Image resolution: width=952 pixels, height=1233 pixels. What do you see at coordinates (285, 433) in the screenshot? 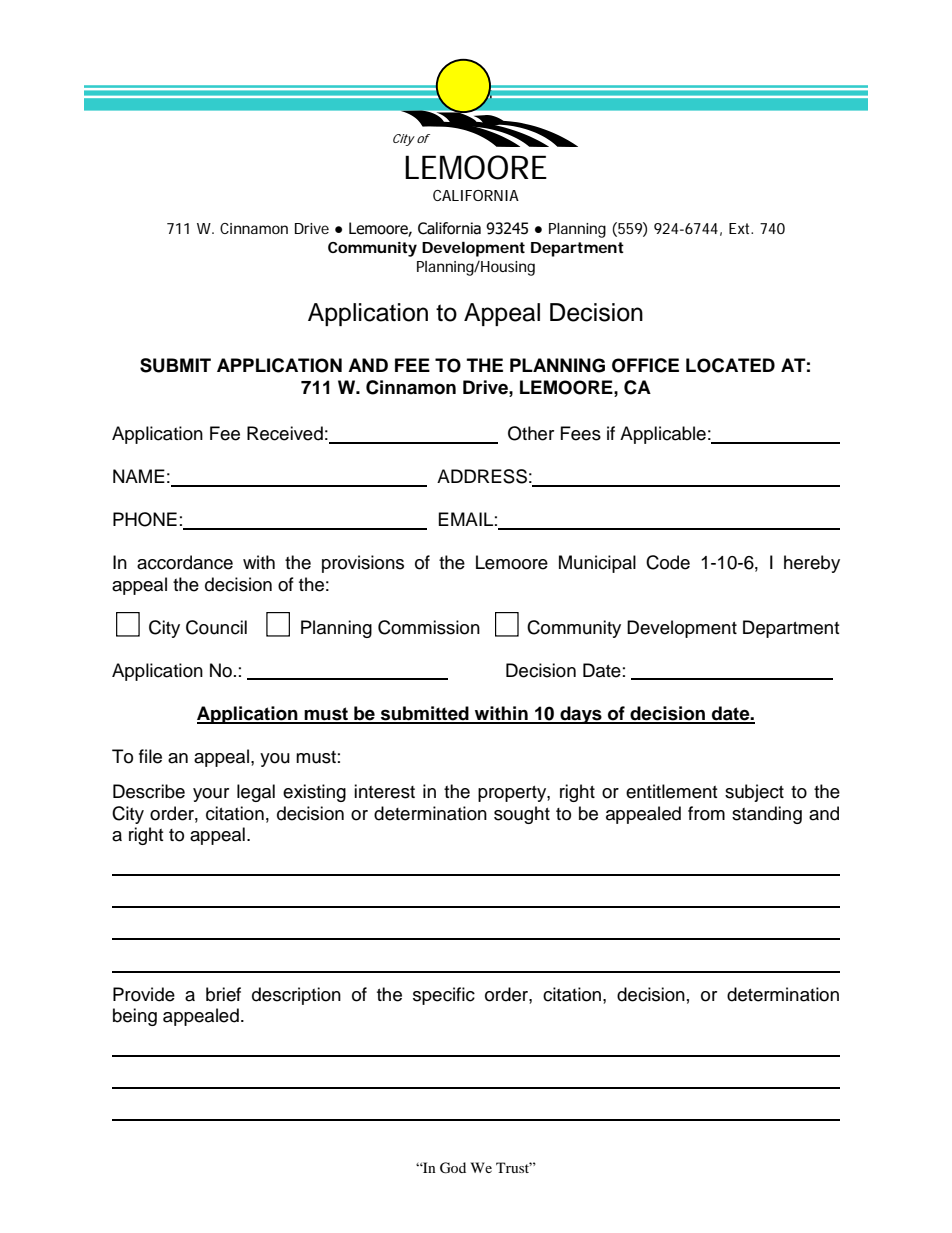
I see `Received` at bounding box center [285, 433].
